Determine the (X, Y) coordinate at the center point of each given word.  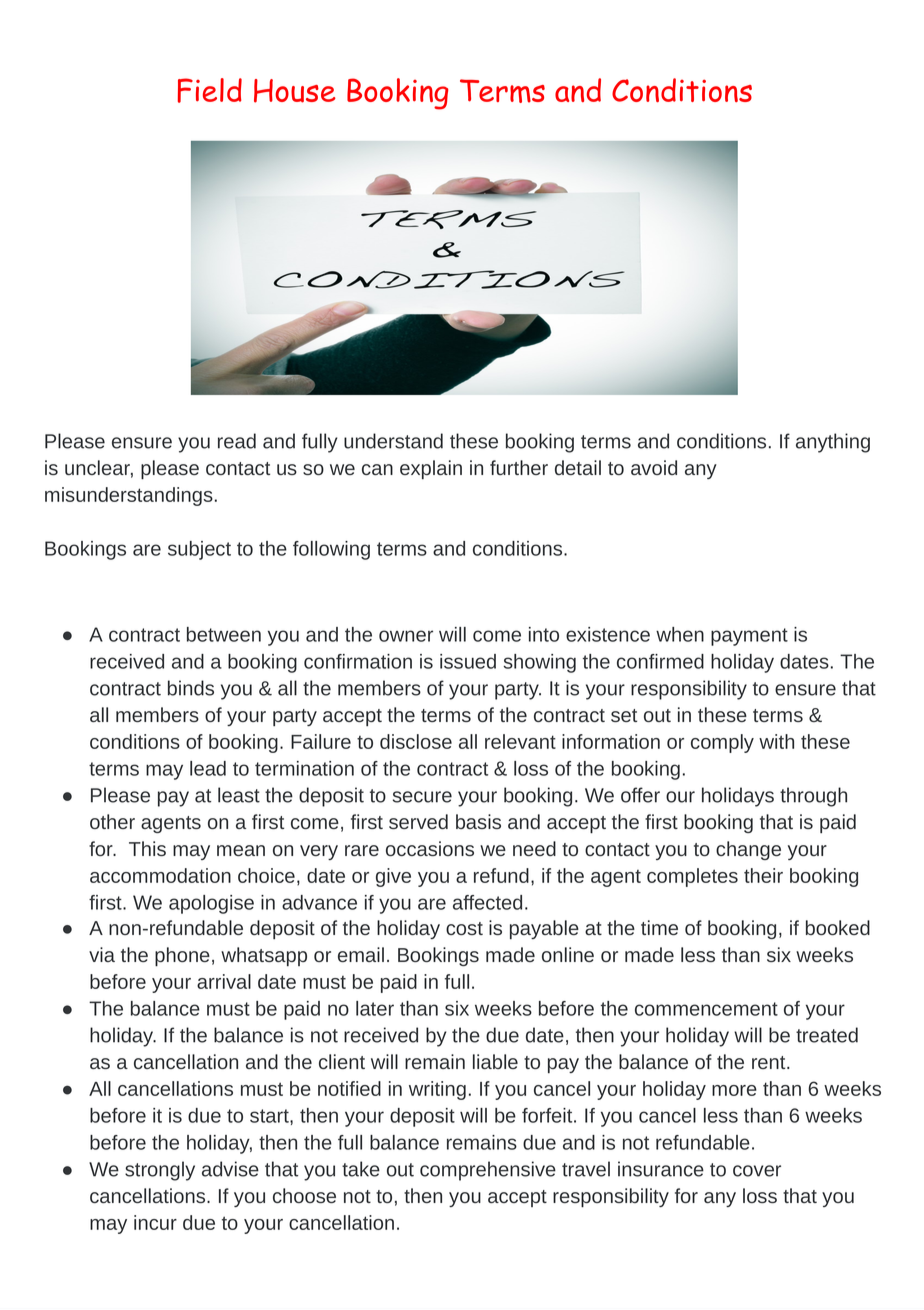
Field (210, 90)
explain (431, 469)
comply (722, 743)
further (519, 467)
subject (199, 550)
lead (208, 768)
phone (182, 956)
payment (749, 637)
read (237, 441)
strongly (160, 1171)
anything (833, 443)
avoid (654, 467)
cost (464, 928)
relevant (520, 741)
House (295, 91)
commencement (706, 1009)
